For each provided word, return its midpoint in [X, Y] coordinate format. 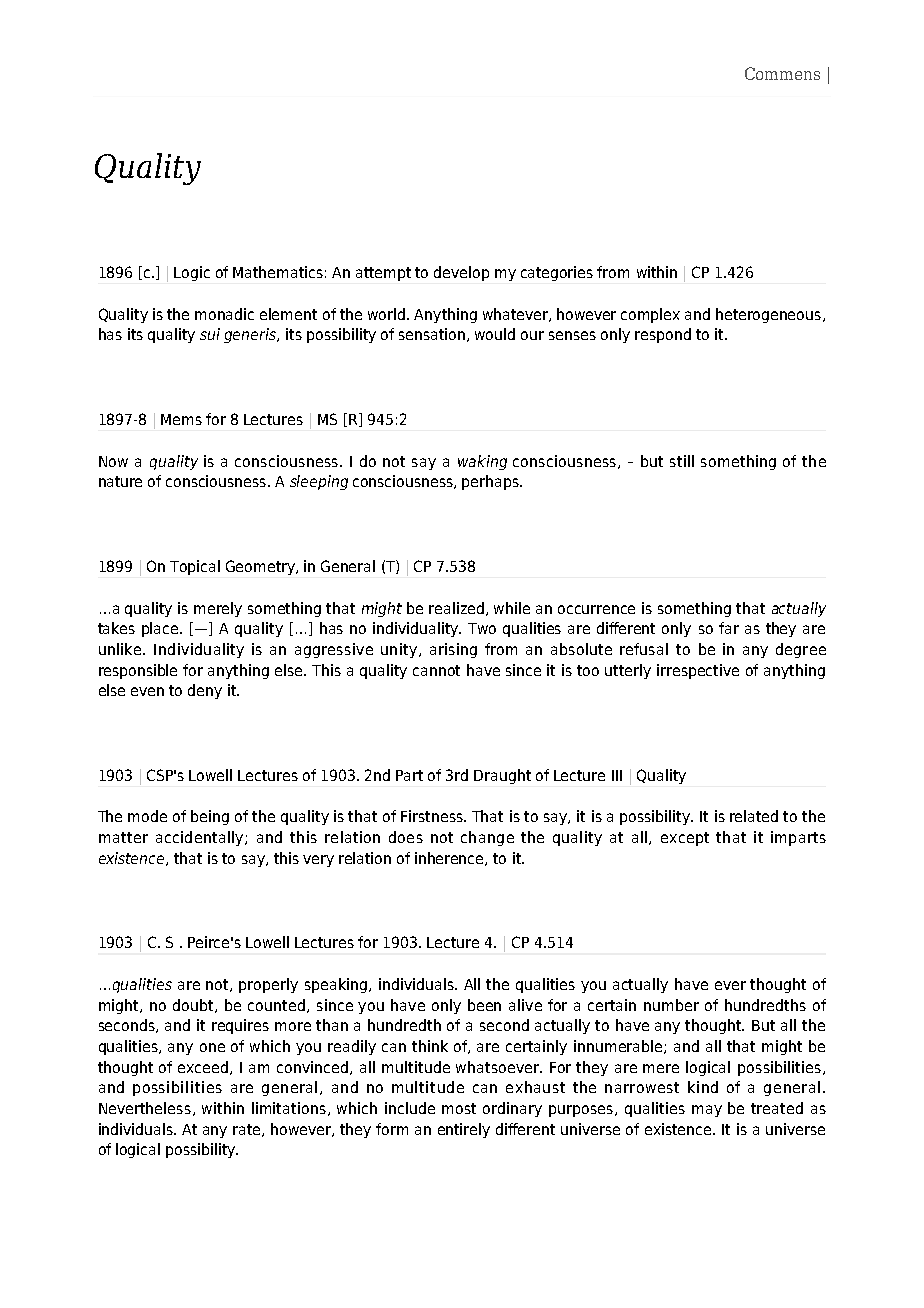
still [682, 461]
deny [205, 691]
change [487, 838]
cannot [436, 670]
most [459, 1108]
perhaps [491, 482]
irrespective [698, 671]
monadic [224, 314]
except [685, 839]
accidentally [201, 838]
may [707, 1111]
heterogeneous [768, 315]
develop [461, 273]
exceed [204, 1068]
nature [120, 481]
